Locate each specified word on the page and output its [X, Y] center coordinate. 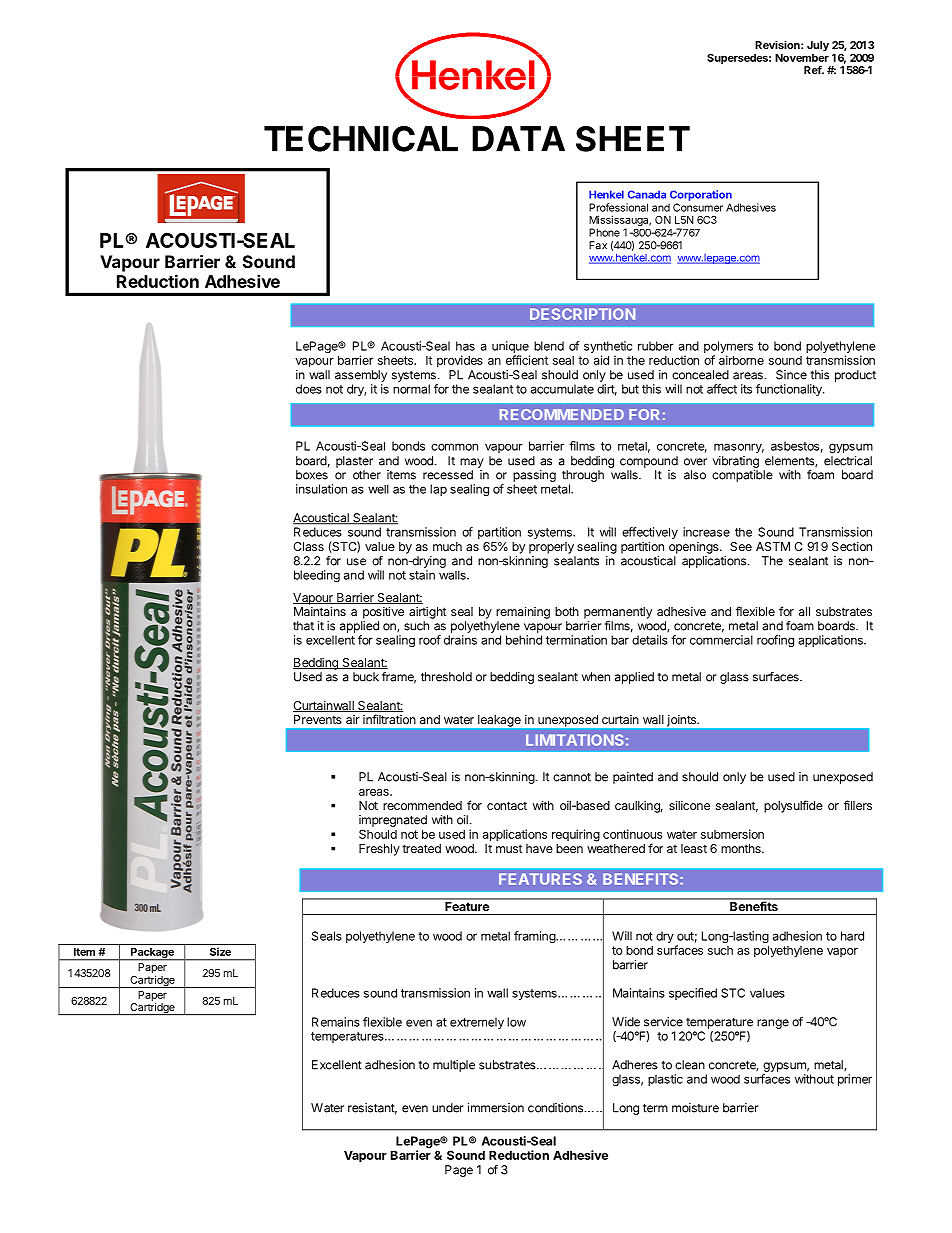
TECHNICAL [361, 139]
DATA [518, 139]
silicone [689, 805]
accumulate [562, 389]
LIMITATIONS [575, 740]
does [309, 389]
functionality [790, 390]
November [802, 58]
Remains [336, 1022]
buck [366, 677]
